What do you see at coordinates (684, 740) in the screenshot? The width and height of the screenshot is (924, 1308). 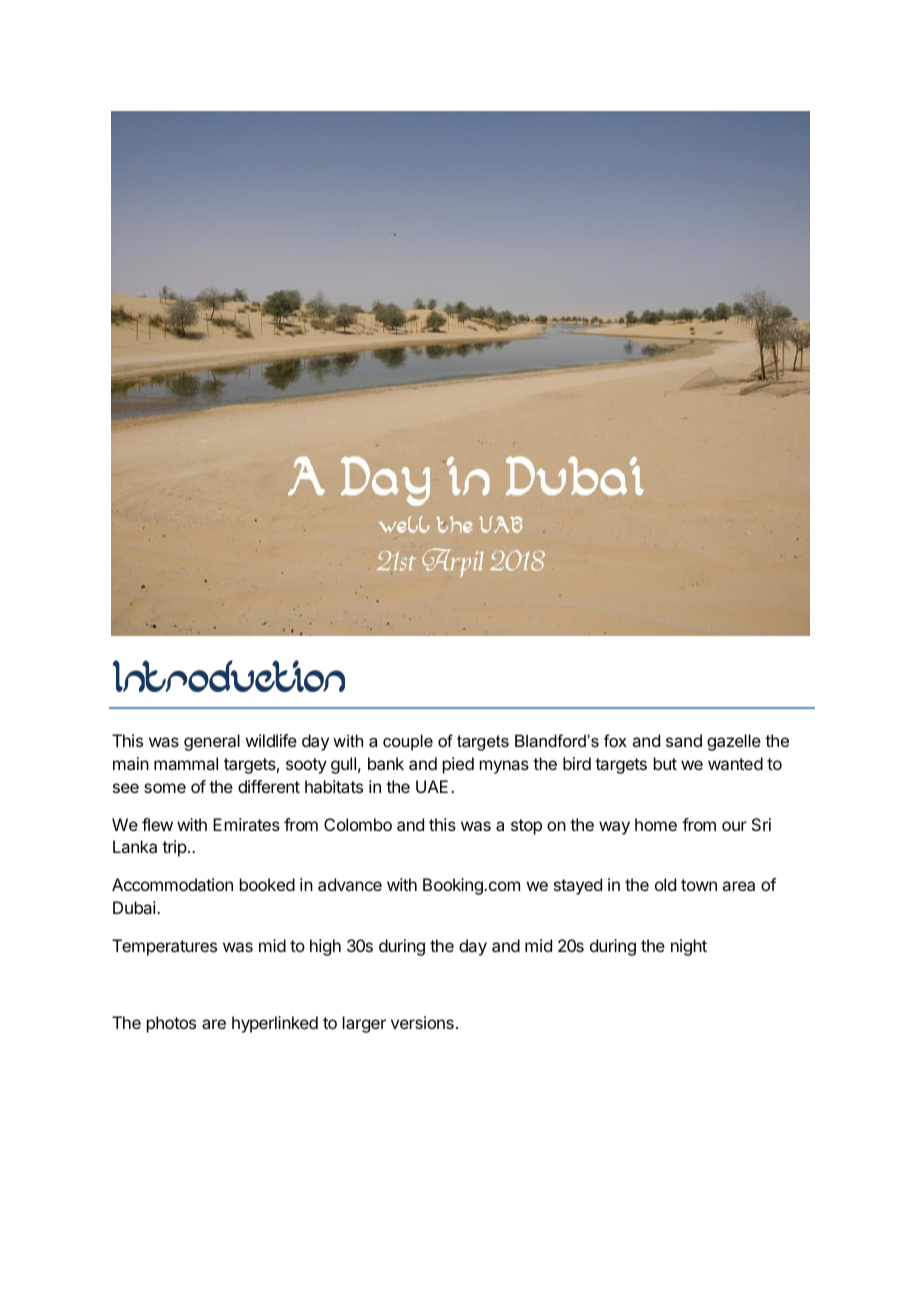 I see `sand` at bounding box center [684, 740].
